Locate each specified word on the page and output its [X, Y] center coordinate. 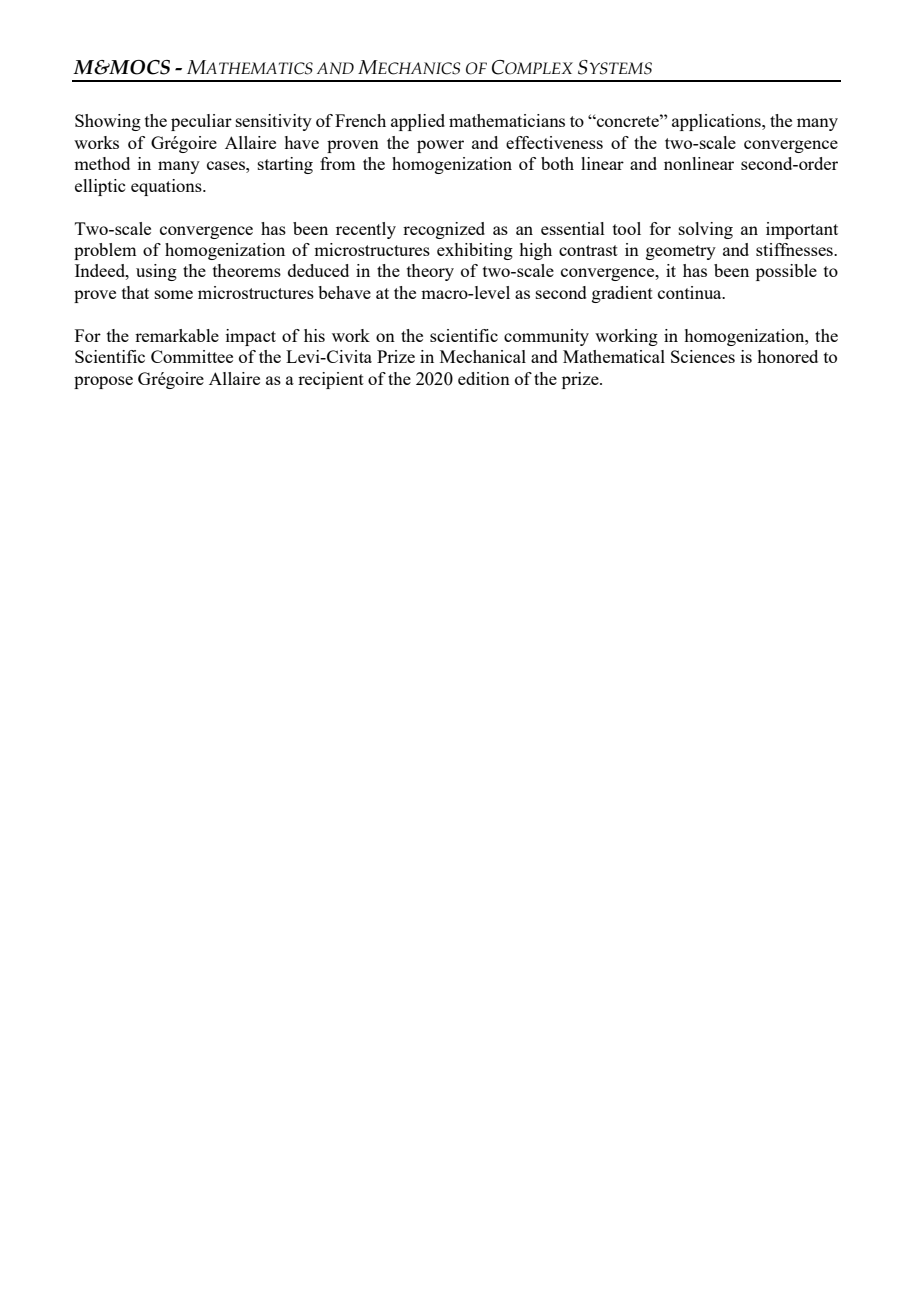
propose [103, 382]
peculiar [201, 122]
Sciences [703, 356]
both [557, 163]
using [156, 272]
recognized [444, 230]
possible [786, 272]
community [546, 337]
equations [167, 187]
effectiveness [554, 142]
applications [717, 122]
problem [105, 251]
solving [706, 230]
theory [430, 272]
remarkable [177, 335]
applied [418, 122]
